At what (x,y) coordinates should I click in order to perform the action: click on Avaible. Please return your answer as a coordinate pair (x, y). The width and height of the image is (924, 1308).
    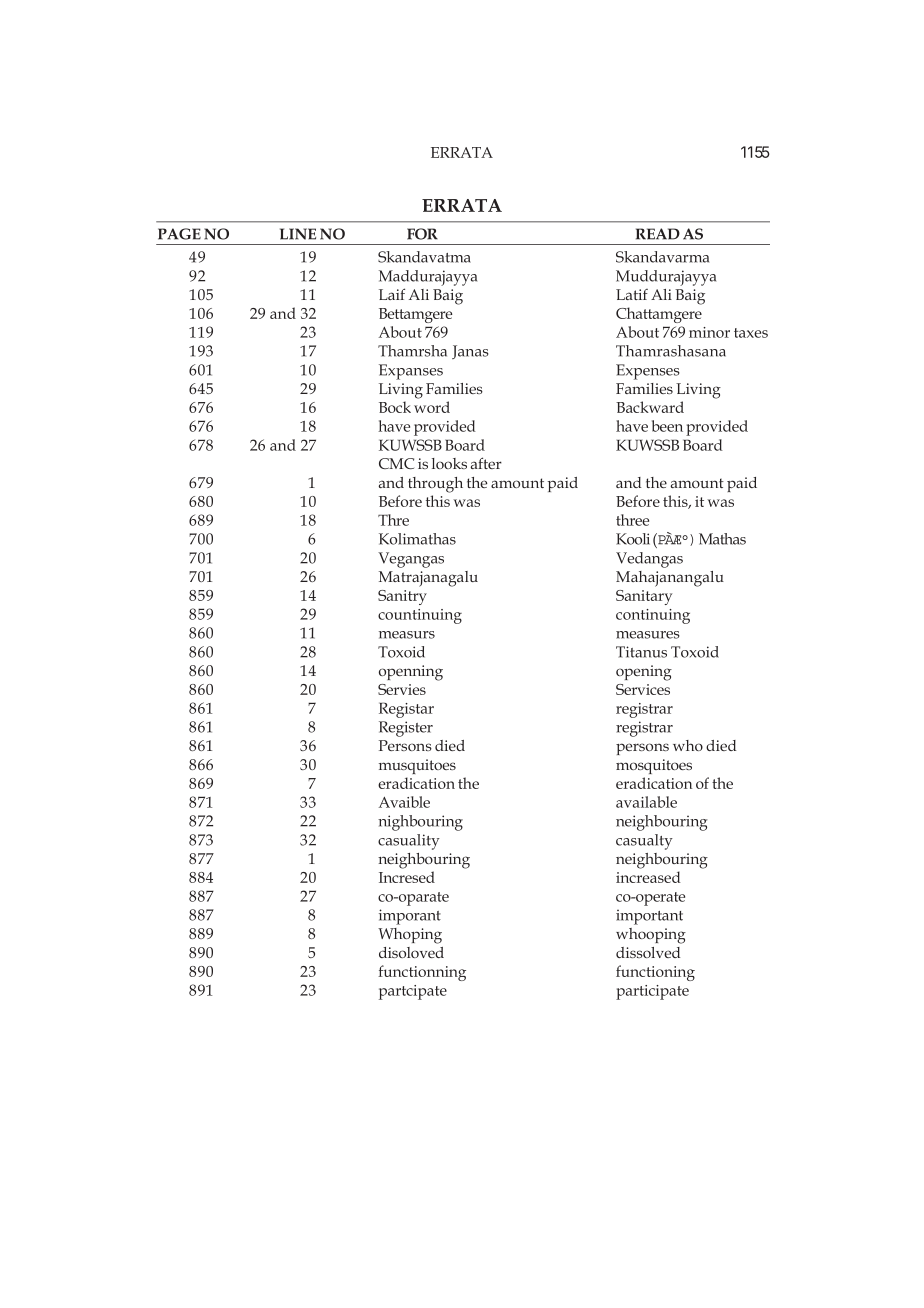
    Looking at the image, I should click on (404, 802).
